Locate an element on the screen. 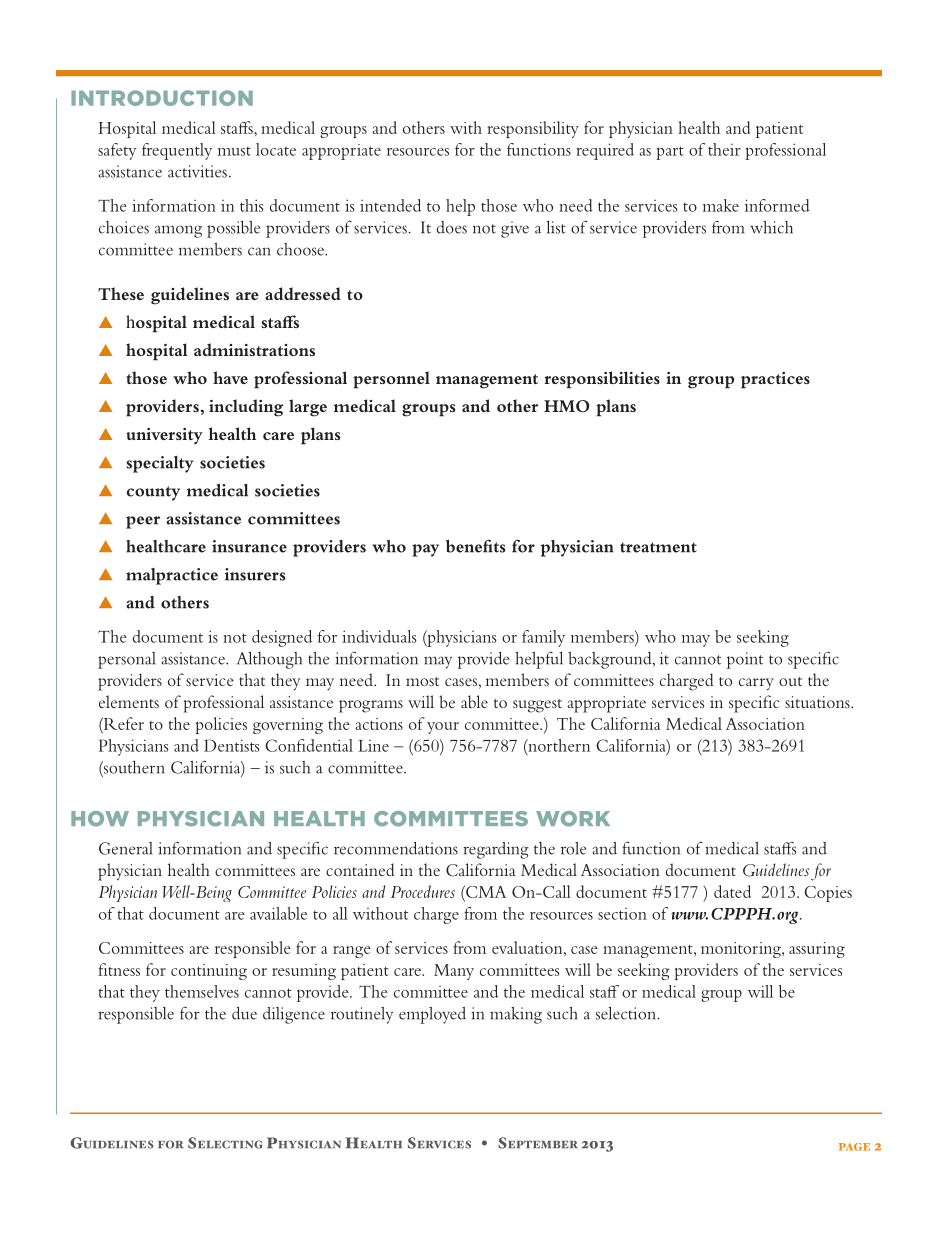 This screenshot has height=1233, width=952. point is located at coordinates (745, 660).
